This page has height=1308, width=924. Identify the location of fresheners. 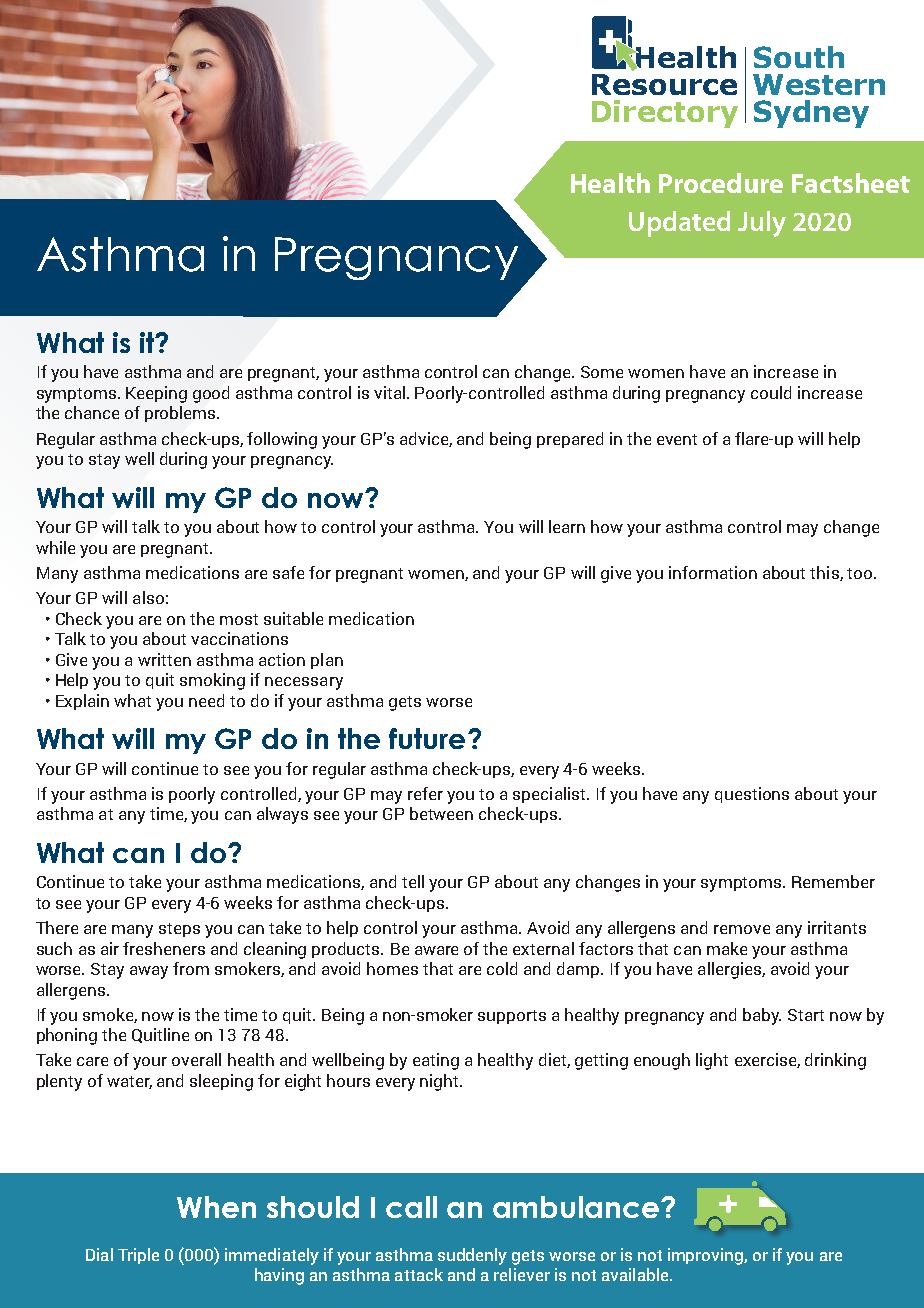
(164, 948).
